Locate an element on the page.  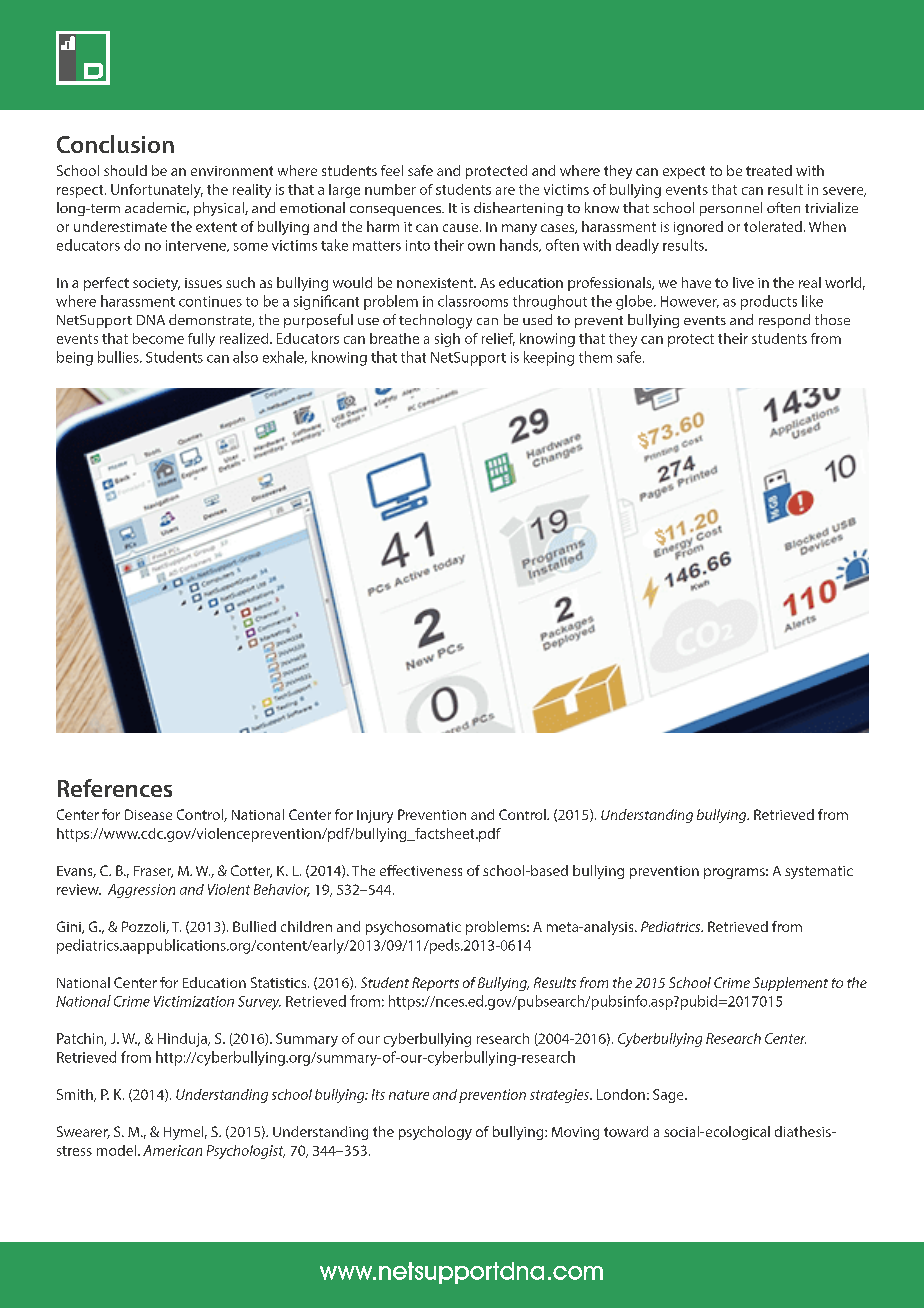
American is located at coordinates (172, 1150).
